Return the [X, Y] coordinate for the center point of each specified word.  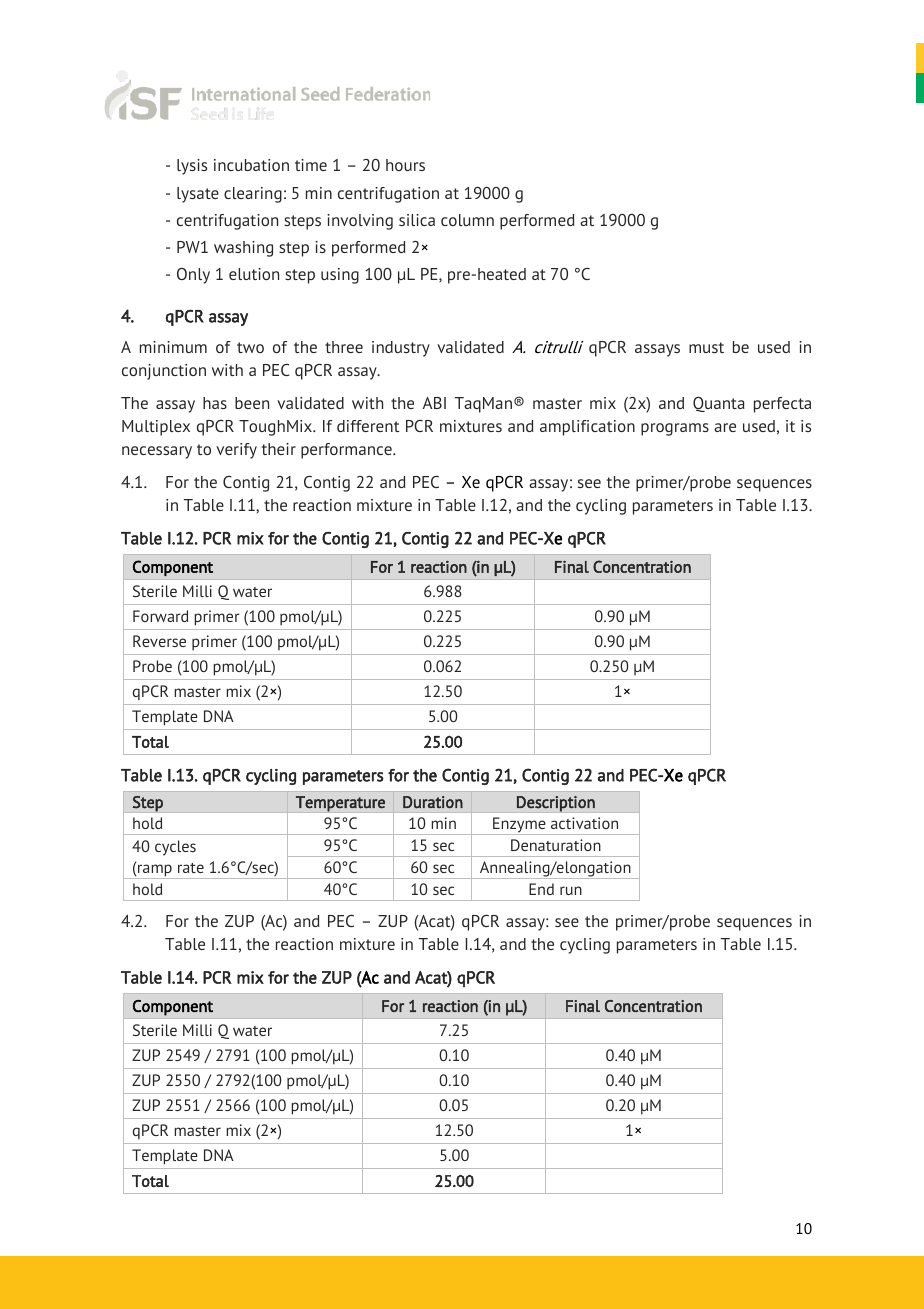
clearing [253, 195]
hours [405, 165]
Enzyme [519, 826]
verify [236, 451]
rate [191, 868]
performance [347, 451]
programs [675, 429]
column [467, 220]
